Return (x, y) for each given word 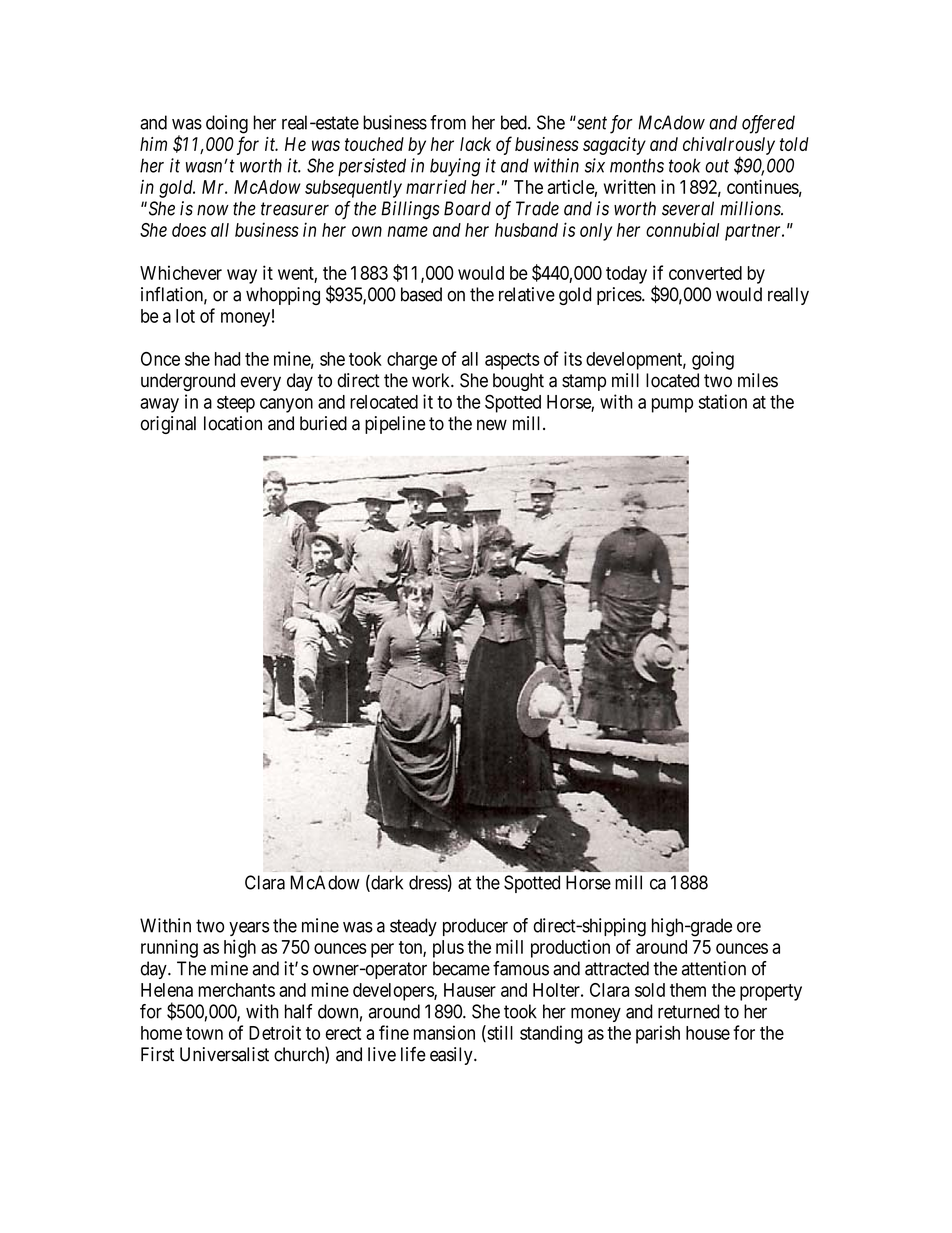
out (717, 166)
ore (749, 927)
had (227, 359)
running (169, 948)
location (233, 423)
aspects (512, 361)
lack (475, 144)
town (204, 1033)
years (249, 929)
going (713, 360)
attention (714, 968)
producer (475, 927)
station (723, 401)
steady (413, 927)
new (492, 425)
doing (227, 124)
